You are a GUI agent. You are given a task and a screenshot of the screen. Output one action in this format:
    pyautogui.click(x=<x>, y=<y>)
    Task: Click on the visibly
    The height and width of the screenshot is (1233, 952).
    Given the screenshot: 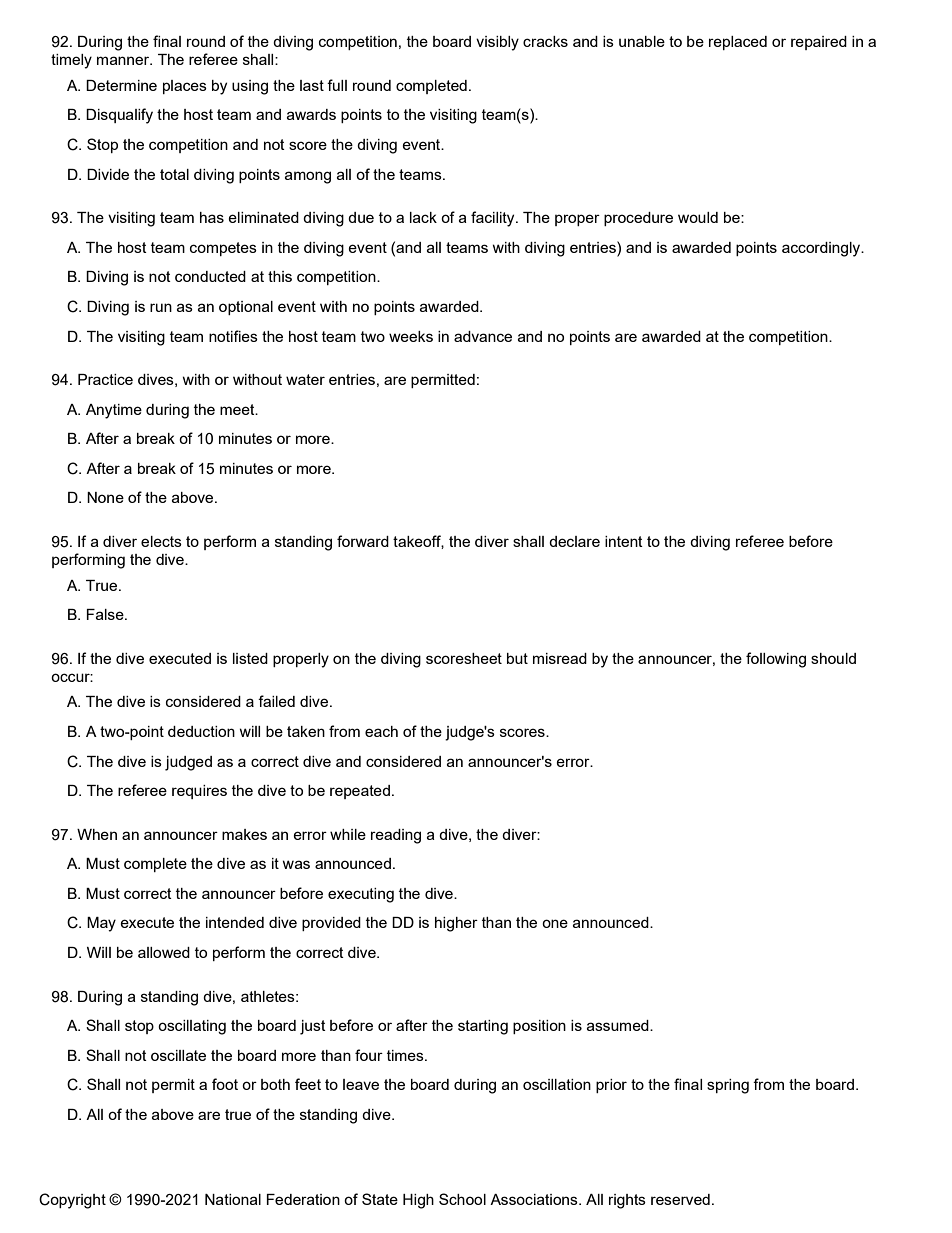 What is the action you would take?
    pyautogui.click(x=497, y=43)
